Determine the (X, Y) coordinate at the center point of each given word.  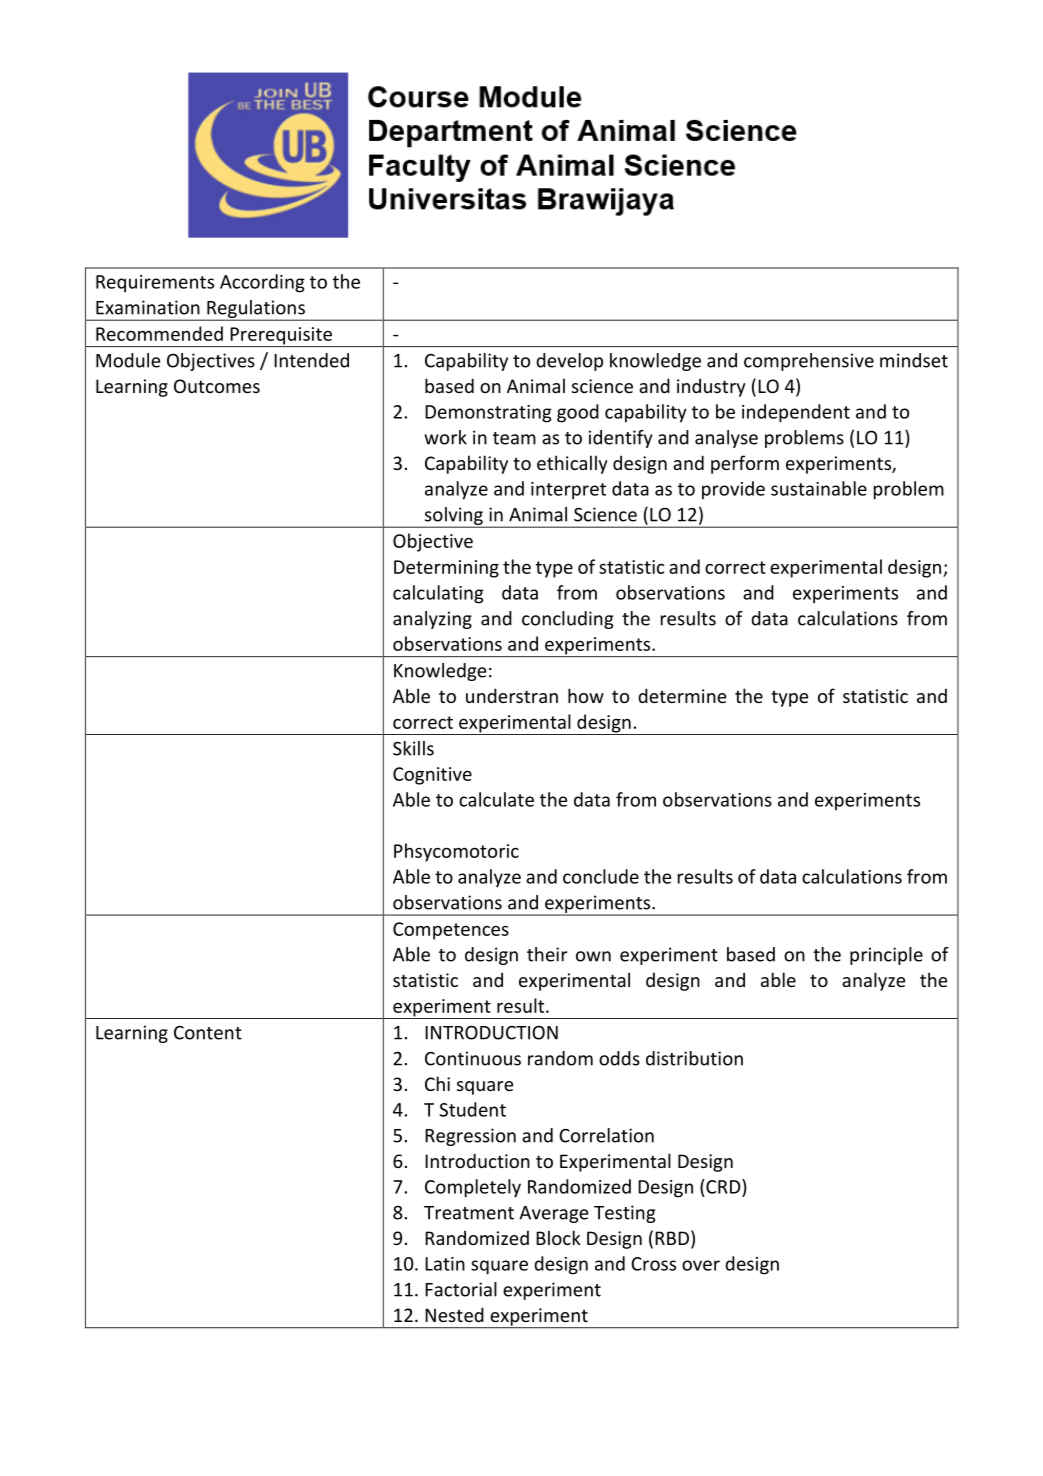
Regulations (256, 310)
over (701, 1265)
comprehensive (809, 362)
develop (569, 362)
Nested (454, 1314)
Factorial (461, 1289)
